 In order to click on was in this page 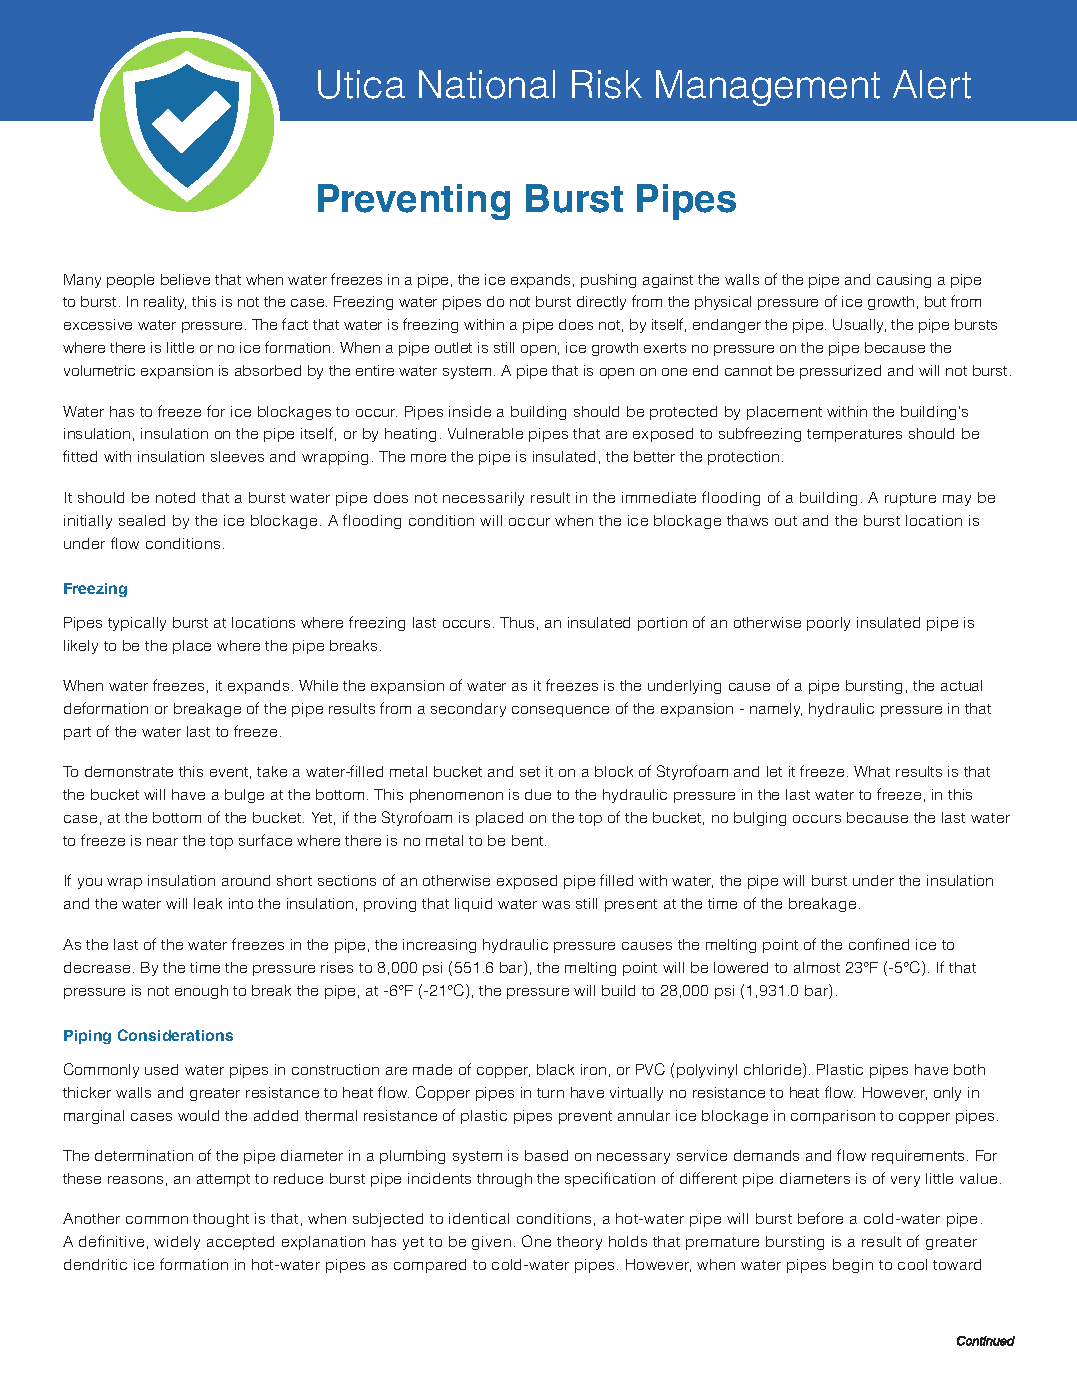, I will do `click(556, 905)`.
